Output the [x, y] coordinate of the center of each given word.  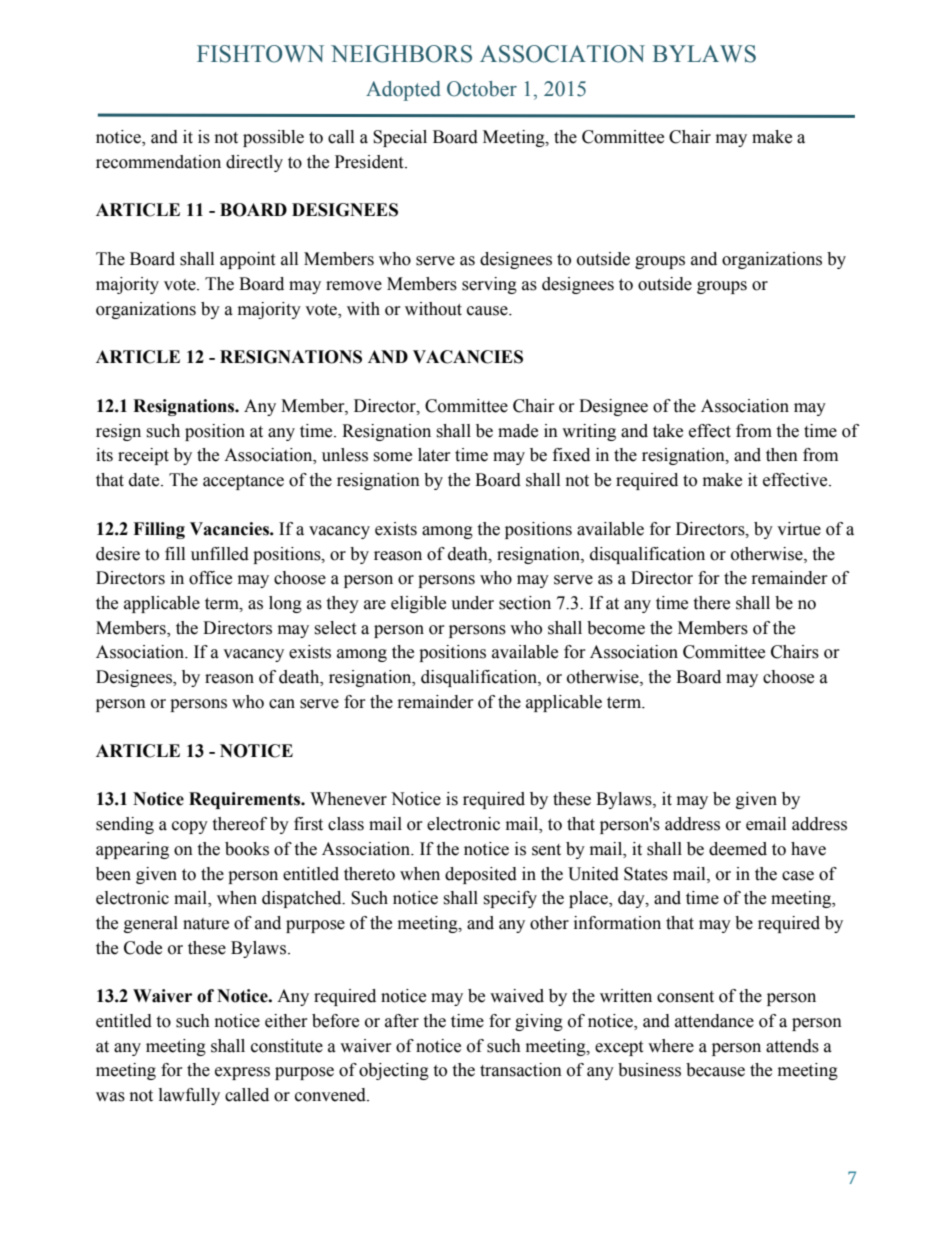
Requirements [246, 800]
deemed [738, 849]
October [482, 89]
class [346, 824]
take [668, 431]
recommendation [158, 162]
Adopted [403, 91]
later [434, 455]
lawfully [189, 1096]
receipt [143, 456]
